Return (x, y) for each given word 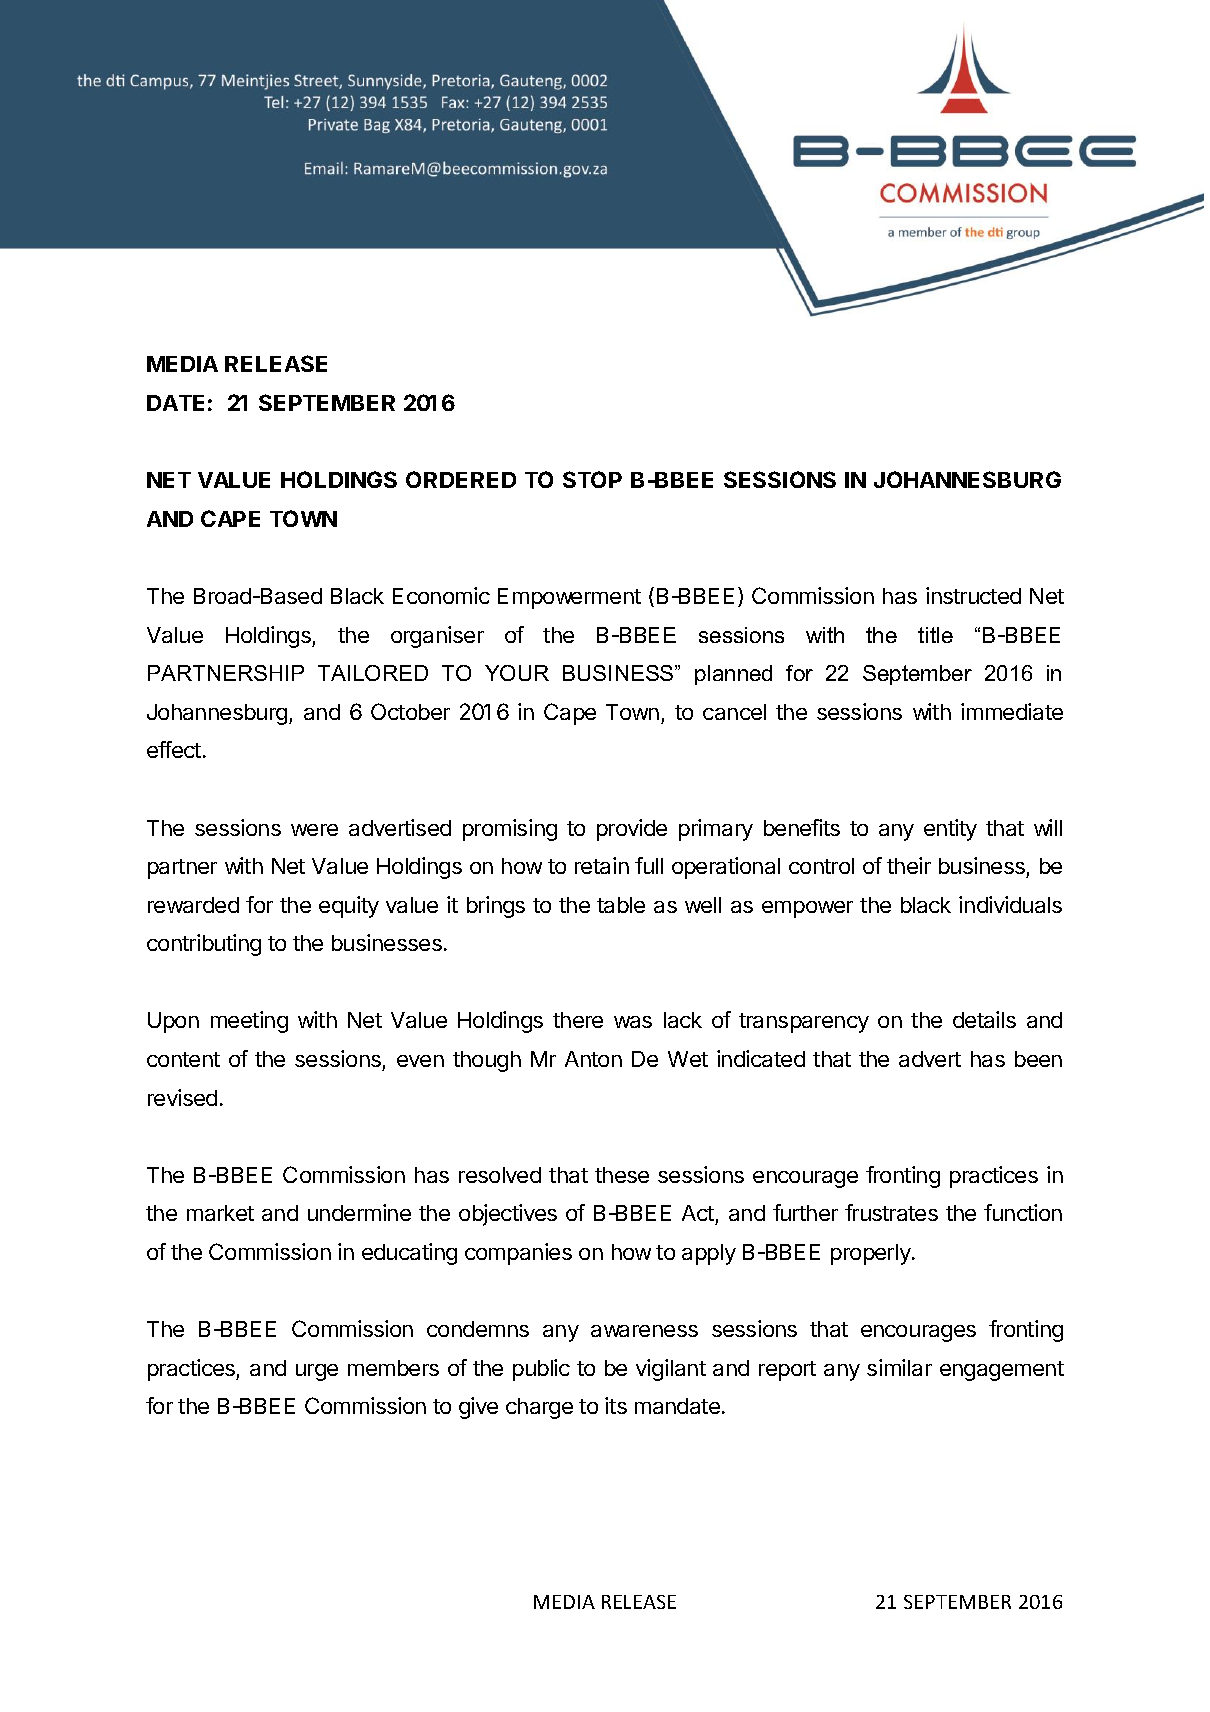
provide (632, 830)
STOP (592, 479)
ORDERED (461, 479)
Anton (593, 1059)
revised (182, 1097)
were (314, 830)
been (1038, 1059)
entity (950, 830)
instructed (973, 595)
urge (317, 1372)
